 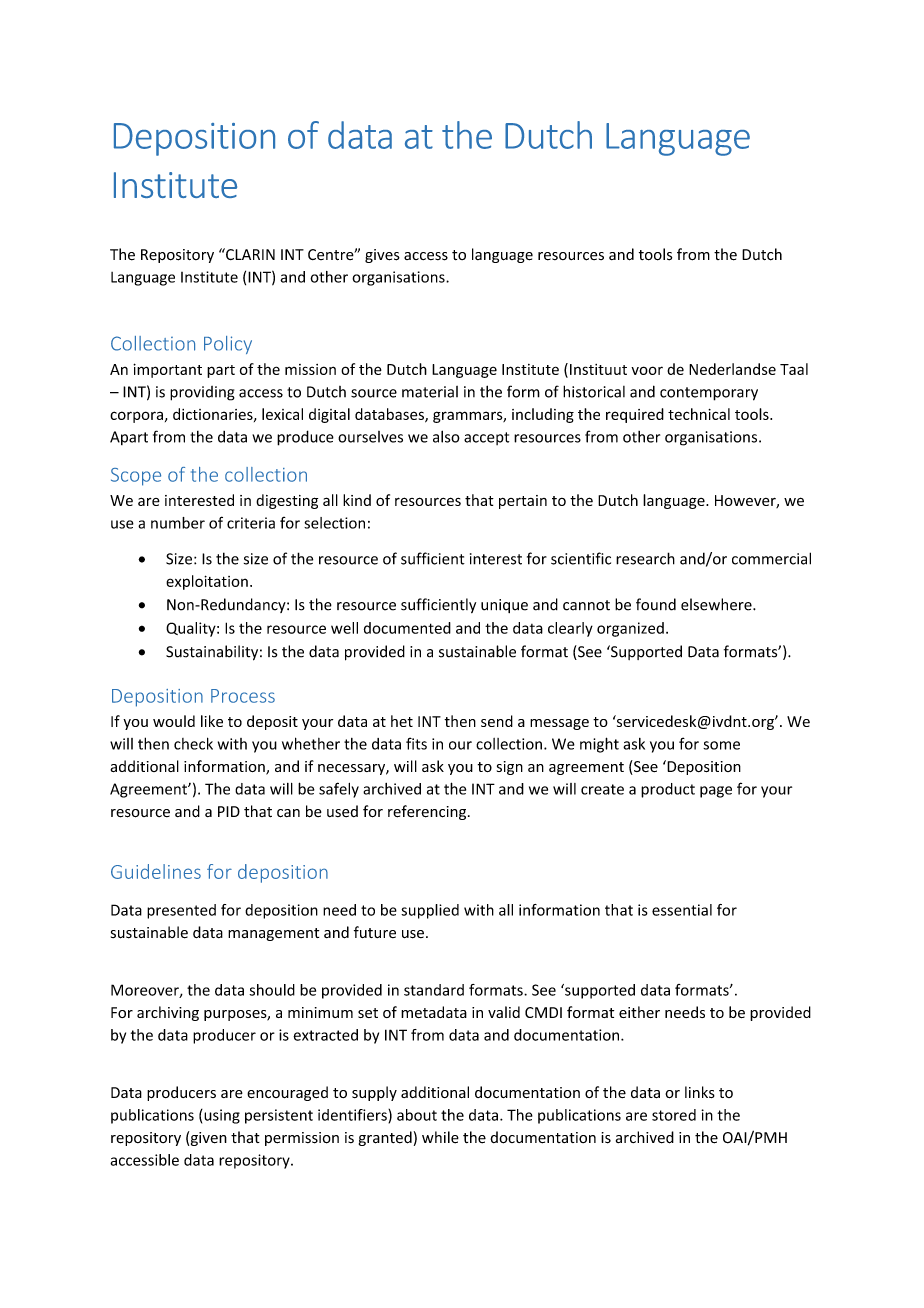 What do you see at coordinates (732, 369) in the document?
I see `Nederlandse` at bounding box center [732, 369].
